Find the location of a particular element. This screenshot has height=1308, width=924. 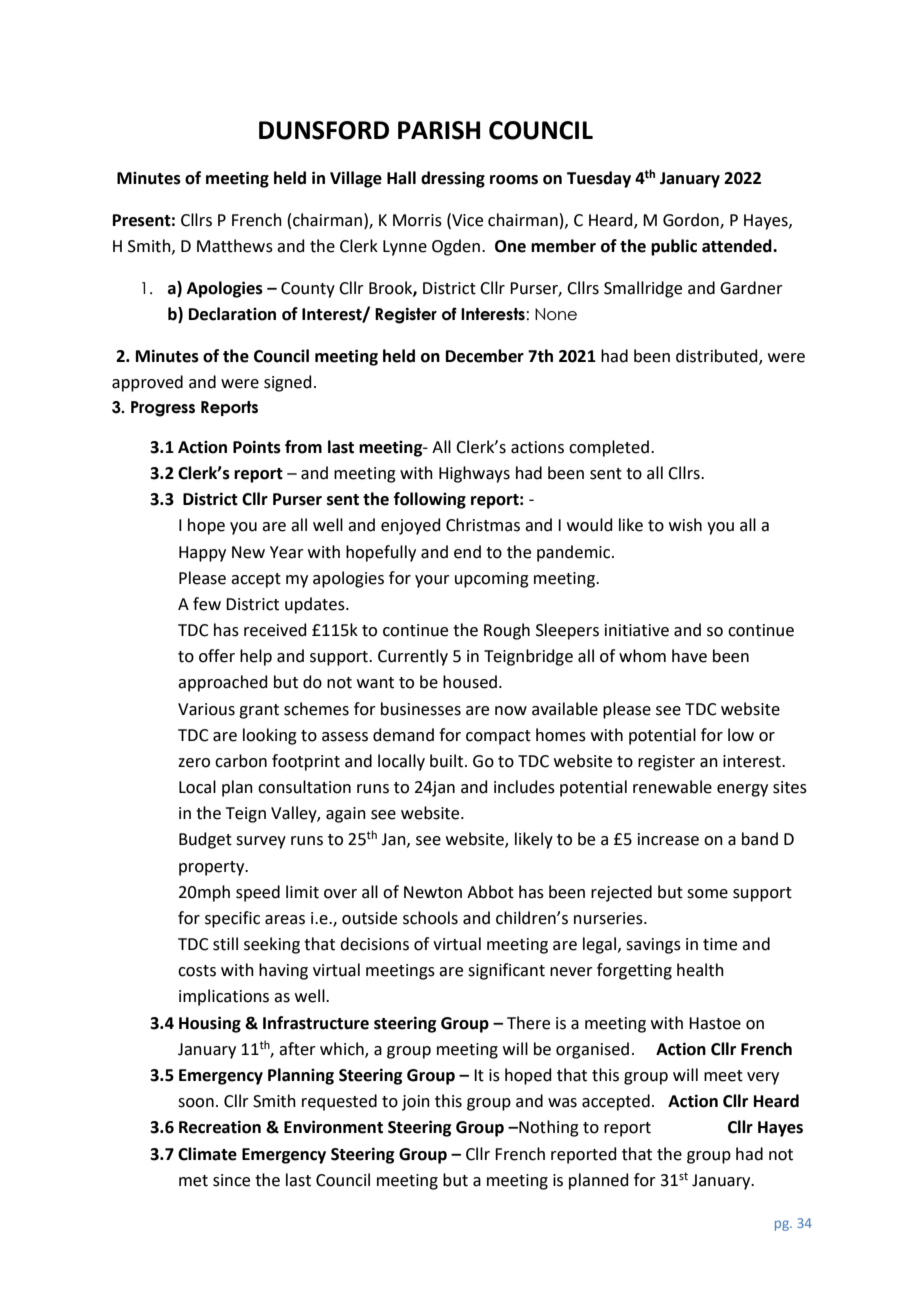

energy is located at coordinates (742, 790).
